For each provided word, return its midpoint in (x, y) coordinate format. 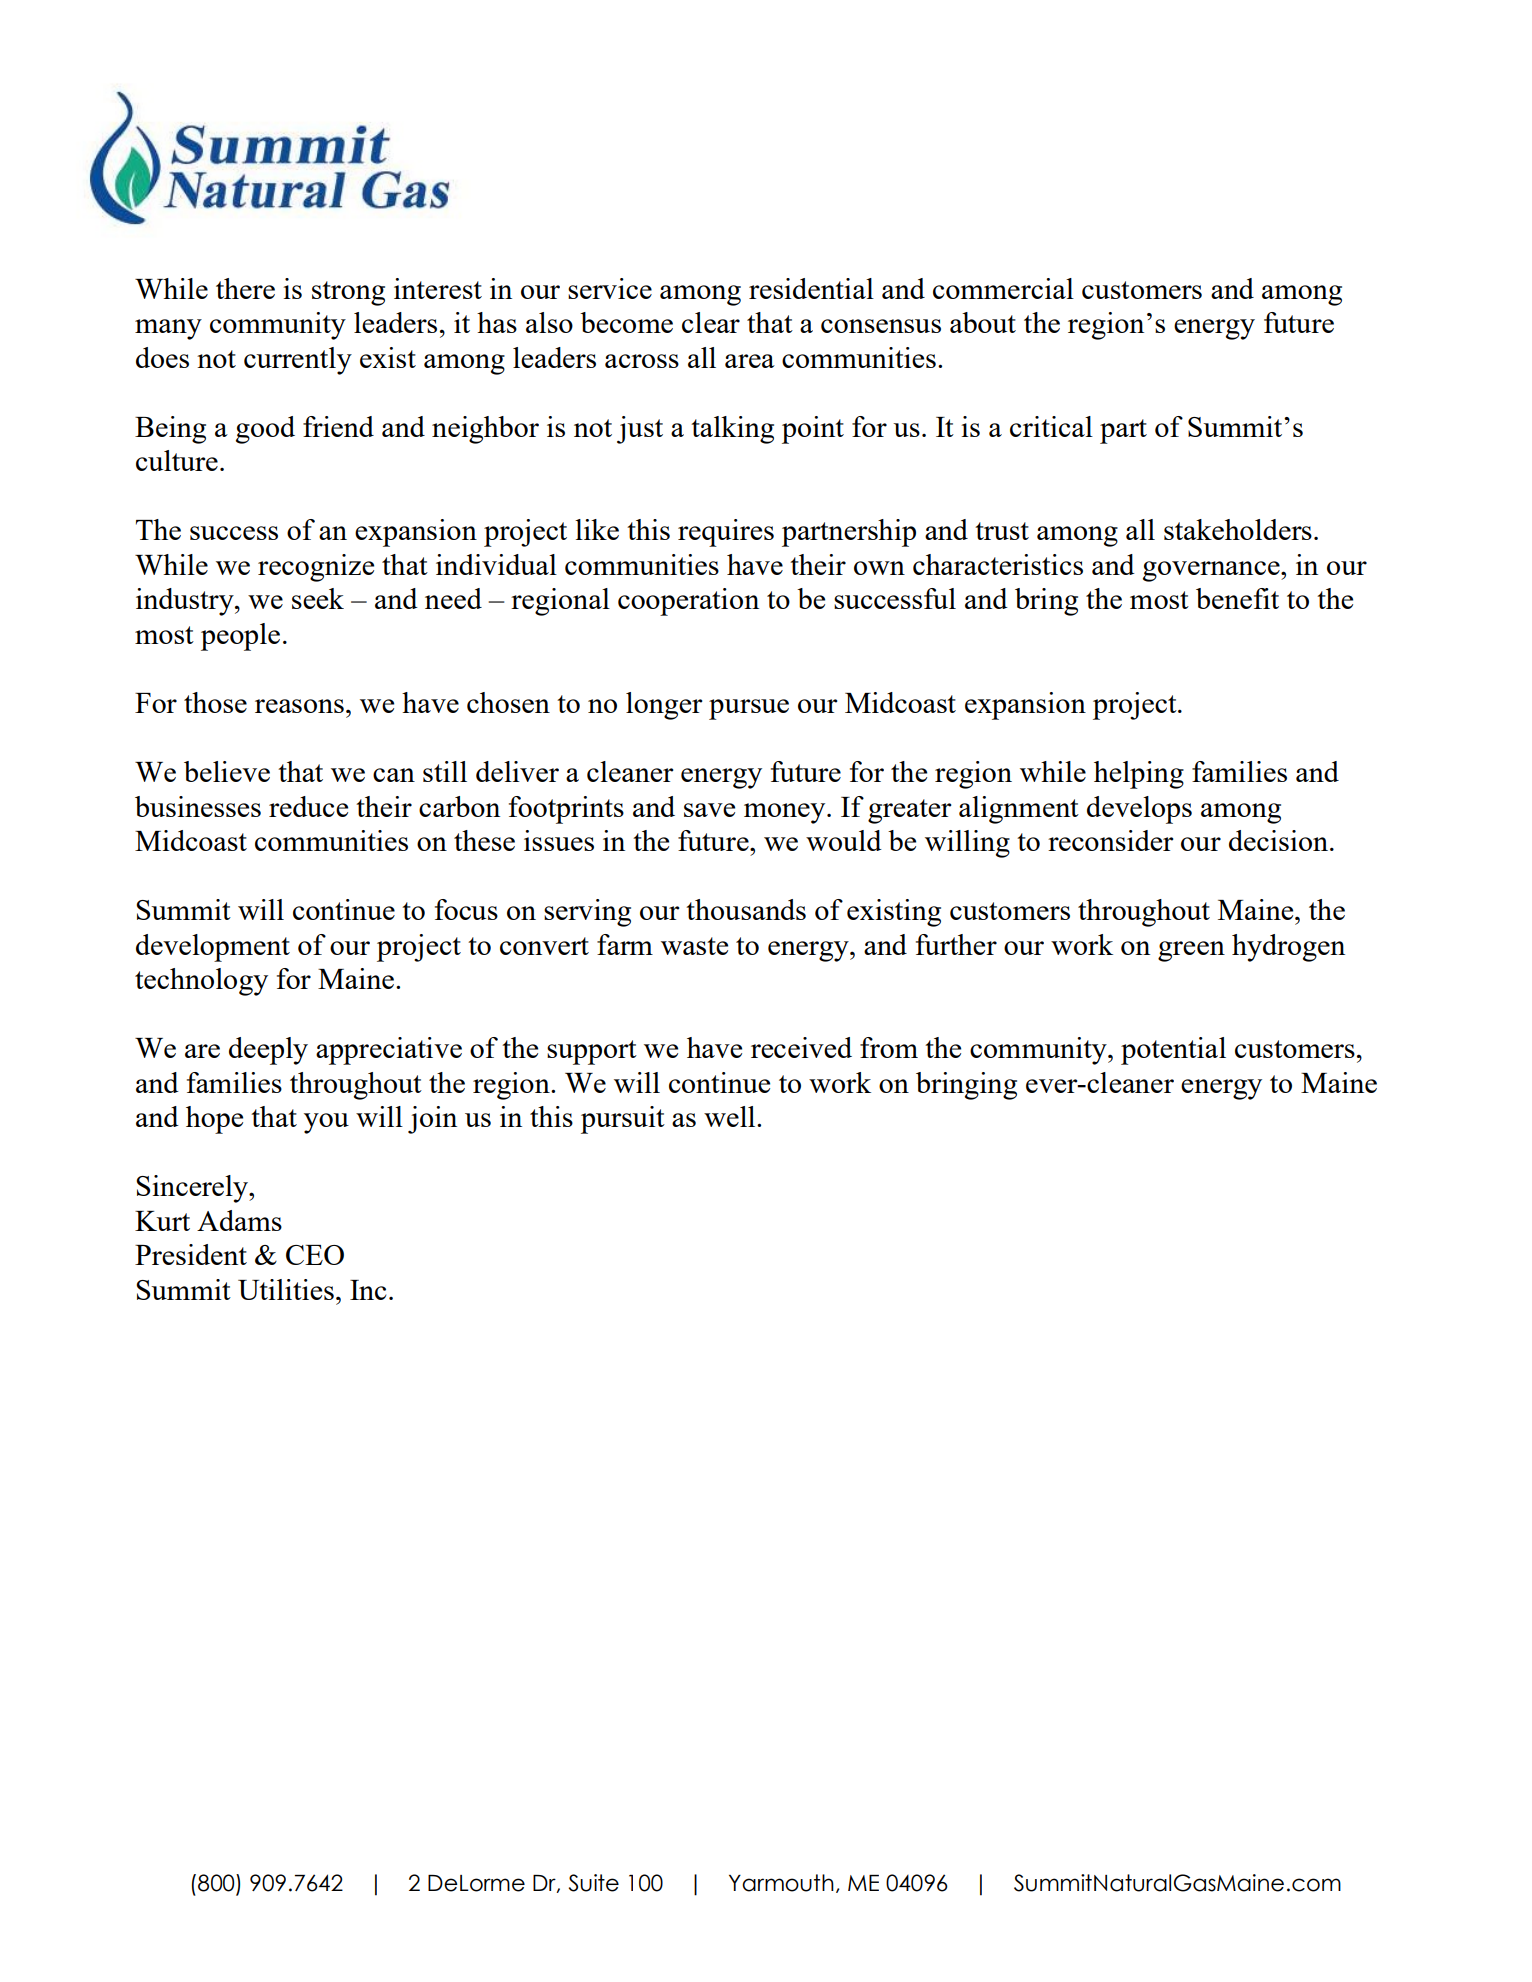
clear (711, 322)
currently (298, 361)
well (731, 1116)
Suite (594, 1883)
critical (1051, 426)
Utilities (286, 1289)
